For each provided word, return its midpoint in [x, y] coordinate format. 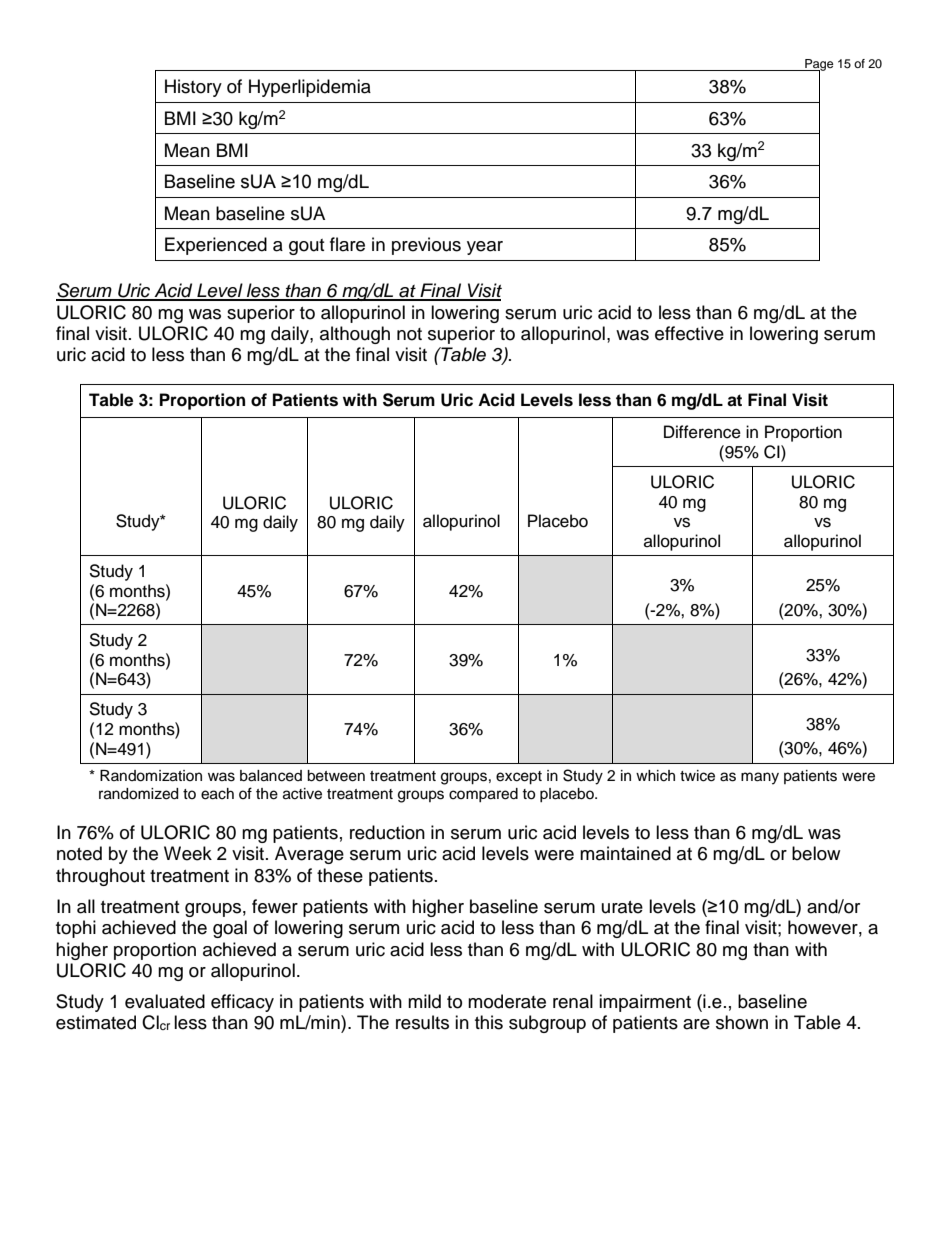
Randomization [151, 776]
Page [818, 66]
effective [689, 333]
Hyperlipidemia [310, 88]
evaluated [165, 1001]
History [193, 88]
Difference [702, 432]
